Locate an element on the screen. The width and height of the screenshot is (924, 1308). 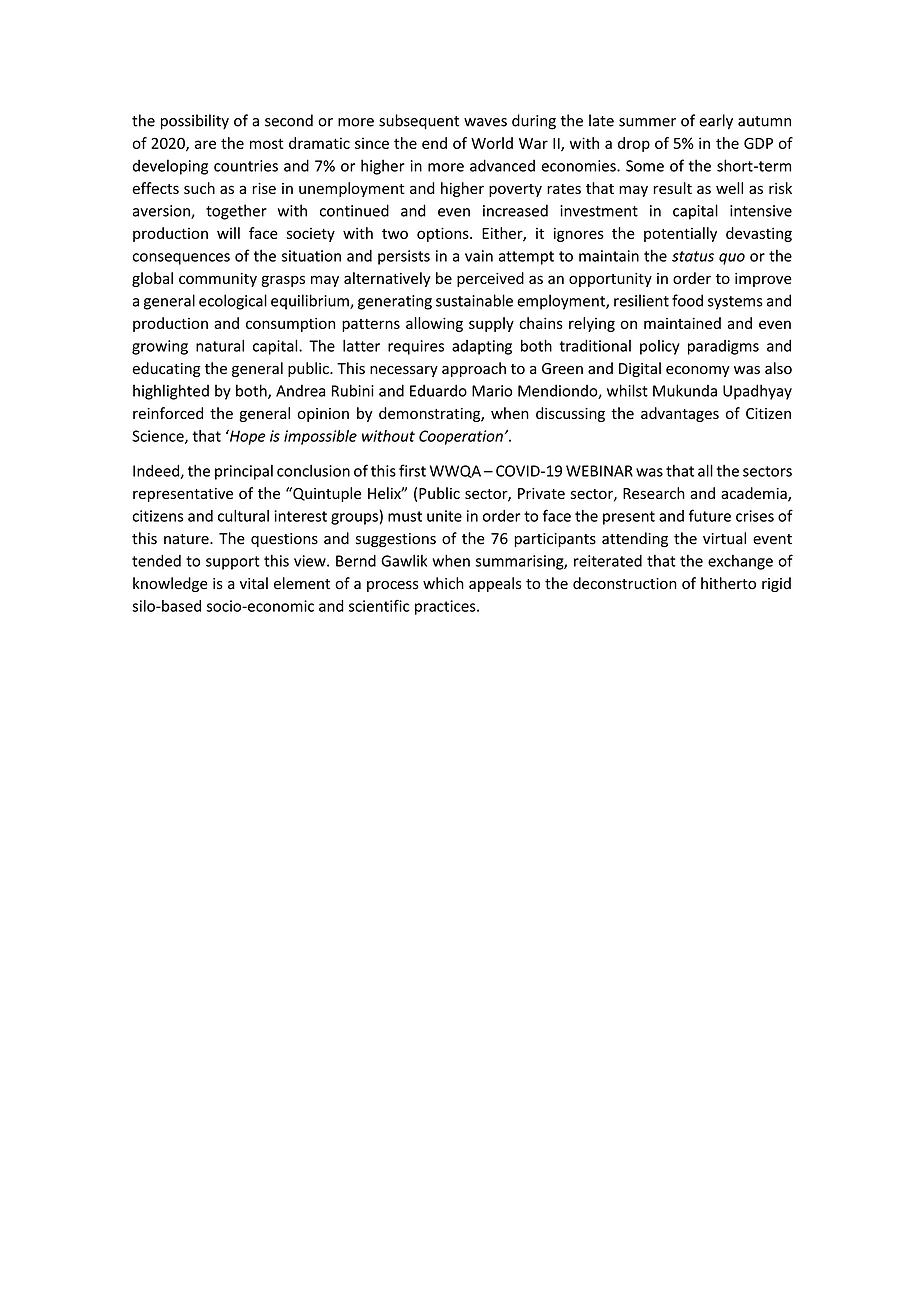
early is located at coordinates (716, 122).
